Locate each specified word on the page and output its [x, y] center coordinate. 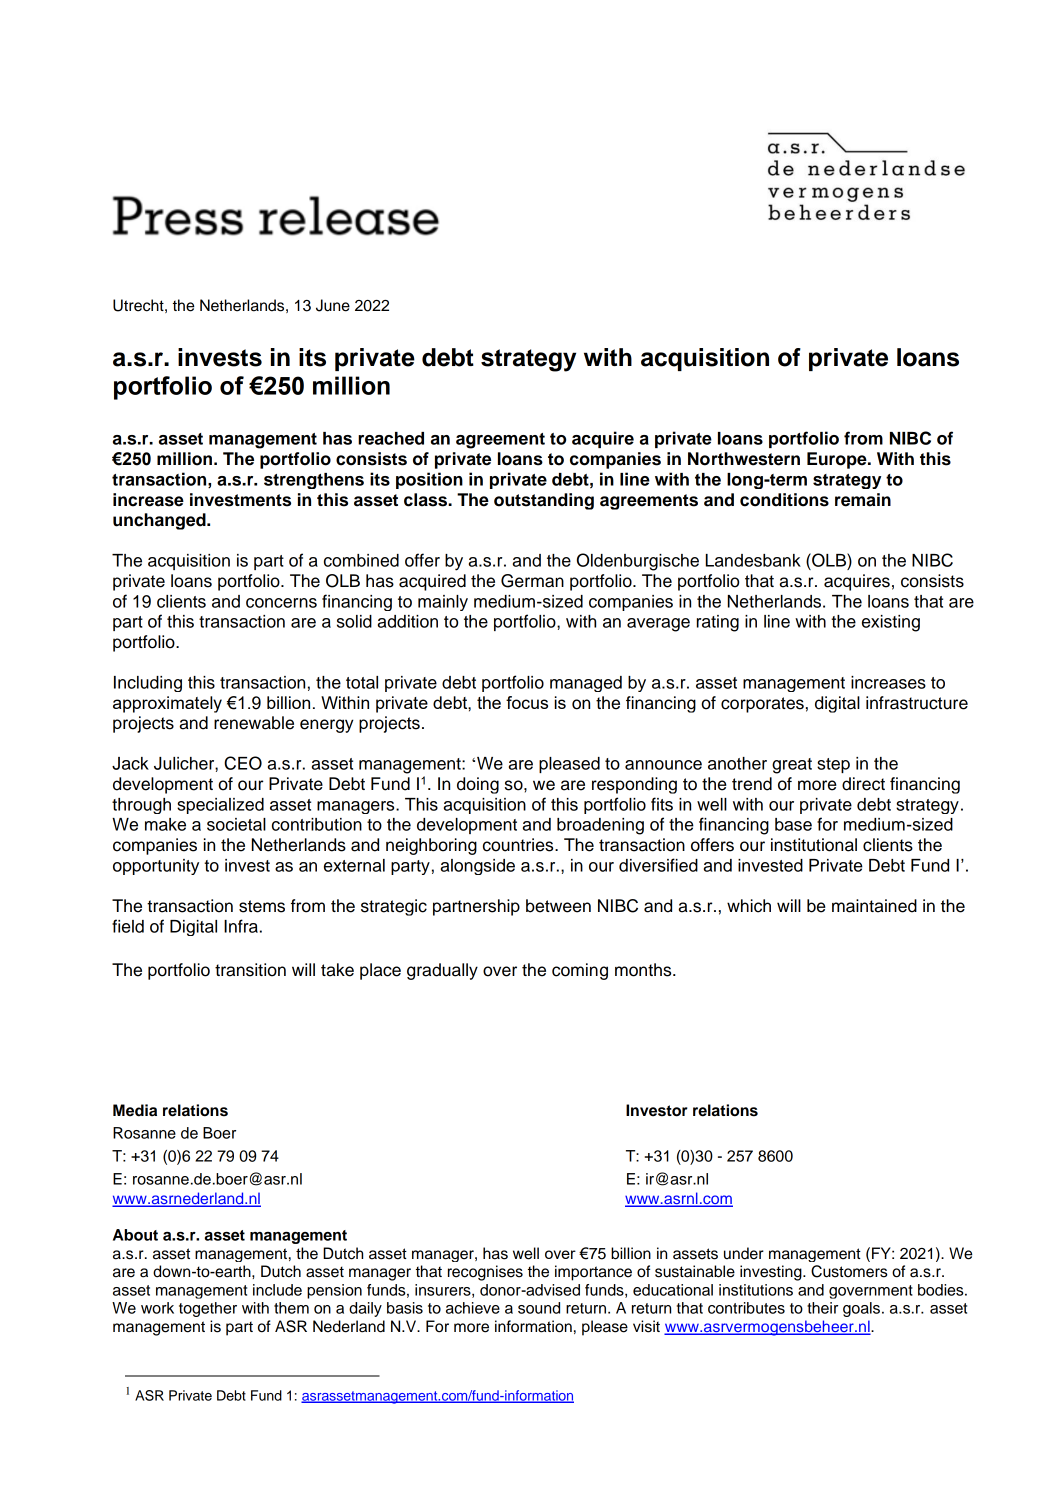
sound [539, 1308]
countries [519, 845]
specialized [220, 806]
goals [861, 1309]
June [333, 305]
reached [391, 438]
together [208, 1309]
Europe [838, 460]
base [793, 824]
